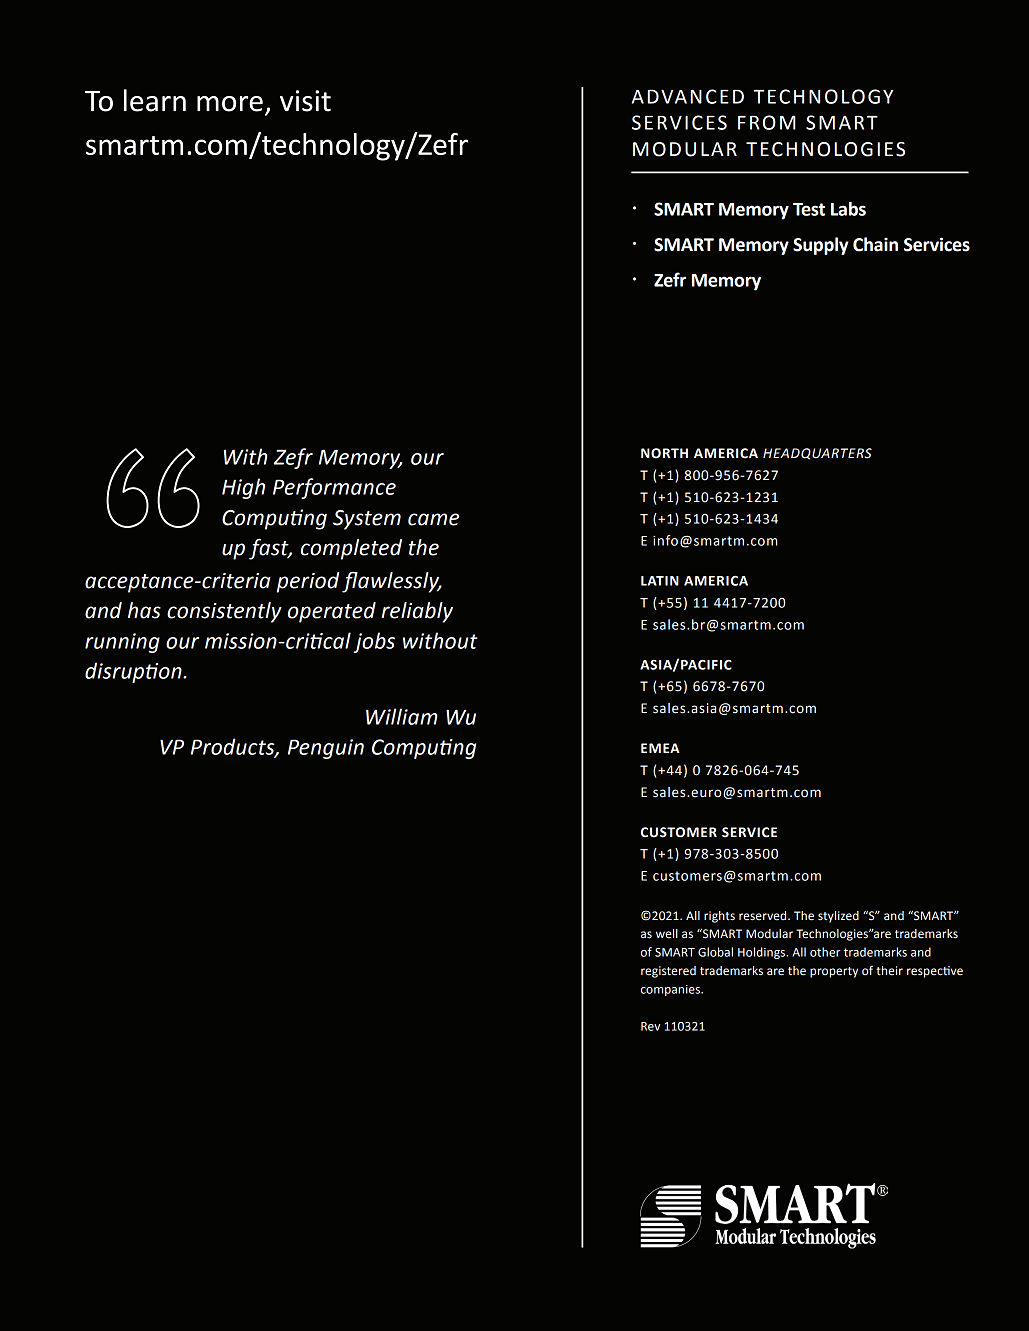 The height and width of the screenshot is (1331, 1029). I want to click on consistently, so click(224, 612).
